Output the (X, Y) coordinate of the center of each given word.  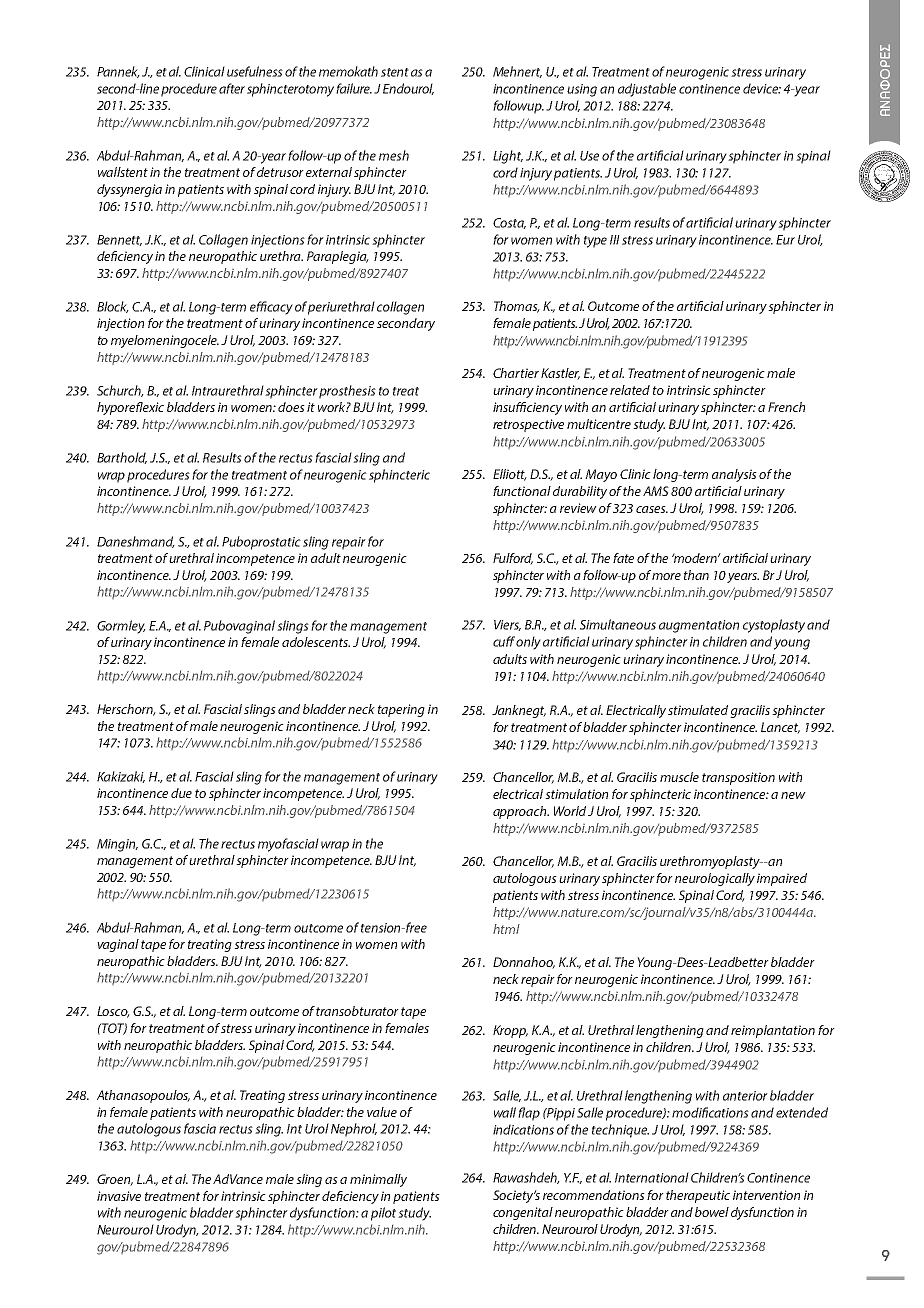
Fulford (513, 559)
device (762, 88)
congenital (523, 1213)
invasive (119, 1196)
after (232, 88)
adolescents (316, 642)
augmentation (699, 626)
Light (508, 157)
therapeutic (698, 1196)
